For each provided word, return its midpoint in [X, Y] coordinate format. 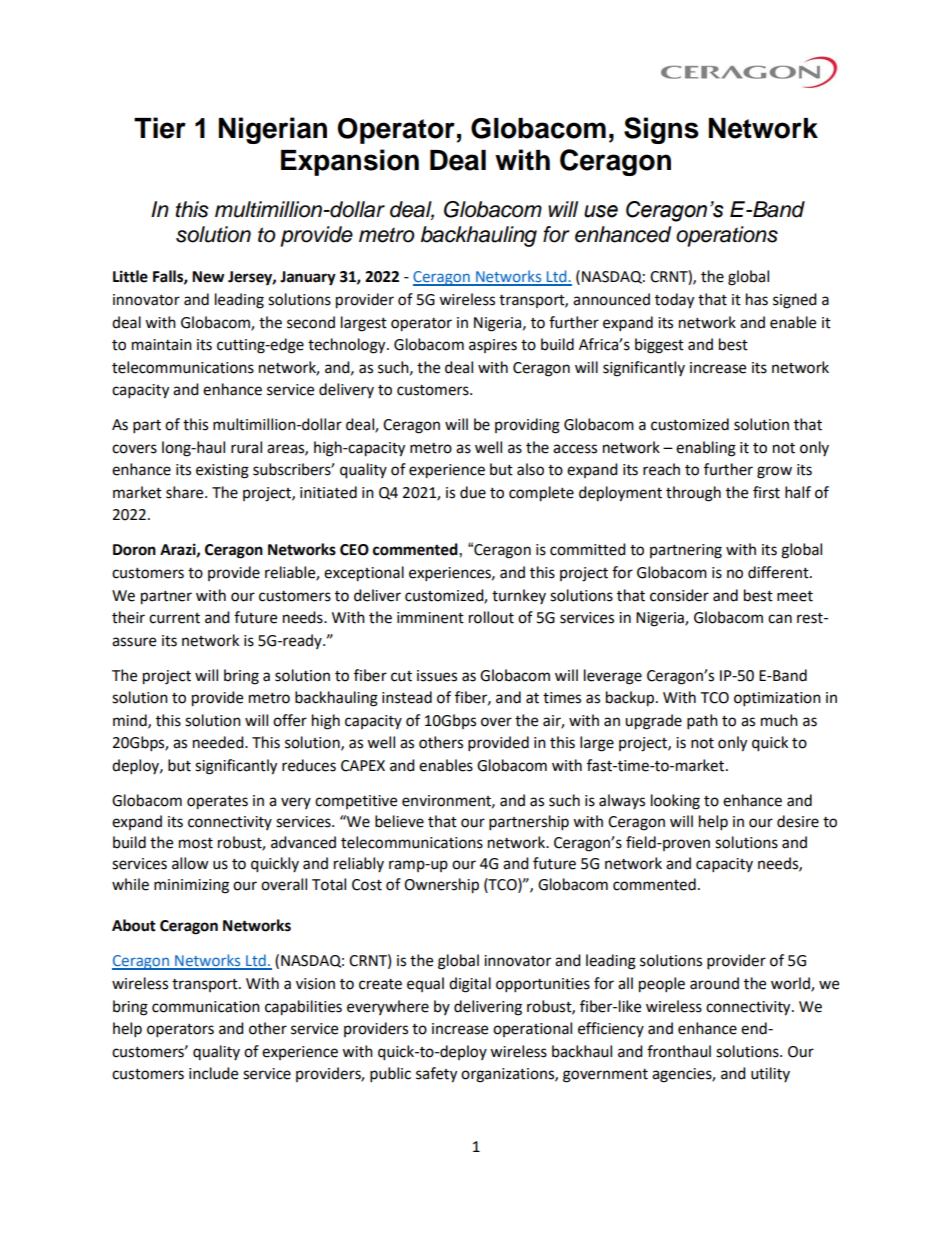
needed [219, 742]
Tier [160, 128]
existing [222, 471]
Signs [661, 130]
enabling [706, 449]
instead [407, 697]
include [213, 1073]
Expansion [350, 162]
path [702, 722]
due [473, 492]
